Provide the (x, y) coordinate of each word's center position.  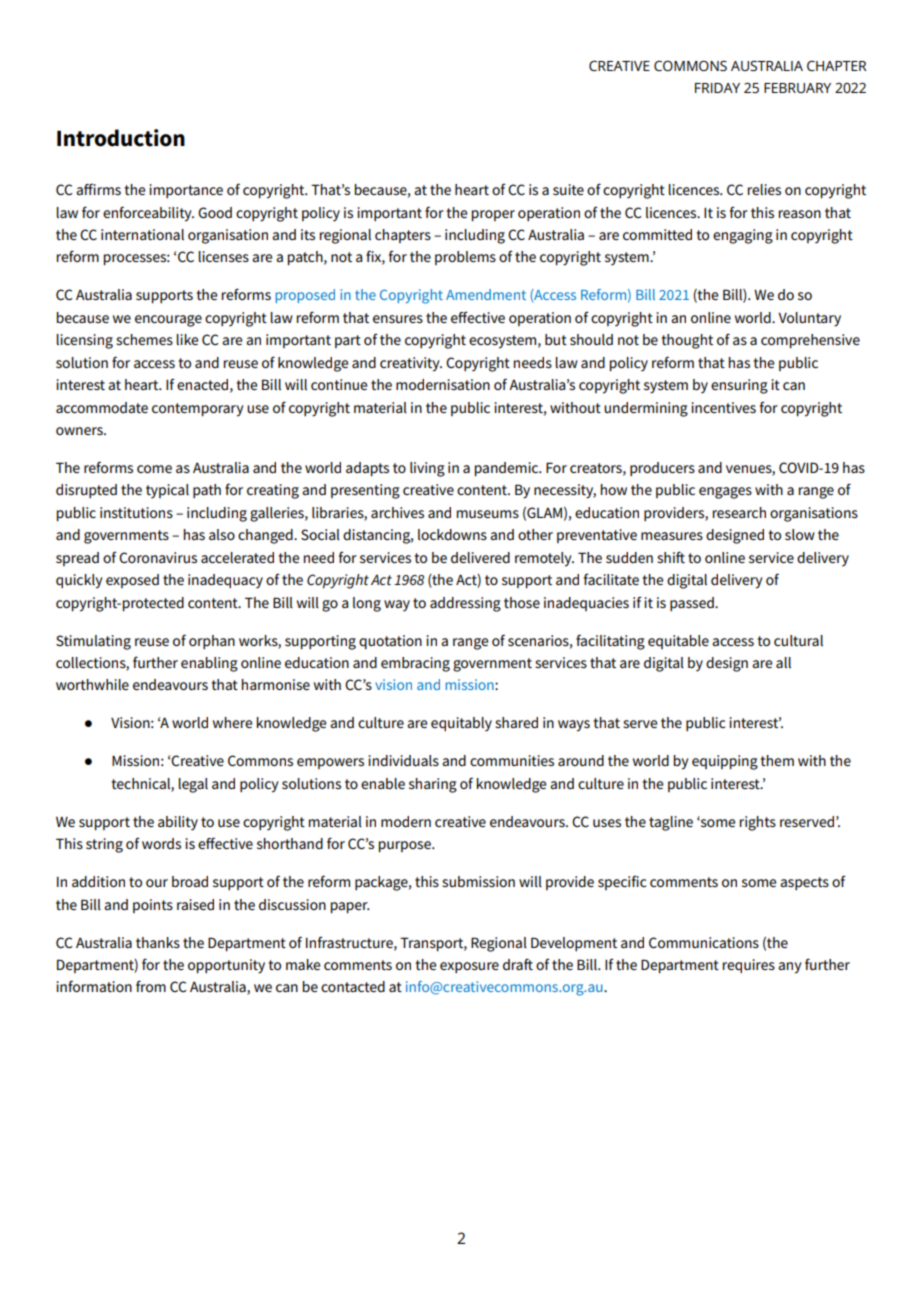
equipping (725, 762)
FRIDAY (717, 88)
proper (493, 215)
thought (687, 341)
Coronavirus (158, 557)
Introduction (121, 138)
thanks (158, 942)
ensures (398, 319)
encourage (168, 321)
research (739, 512)
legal (193, 785)
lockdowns (452, 534)
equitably (461, 724)
